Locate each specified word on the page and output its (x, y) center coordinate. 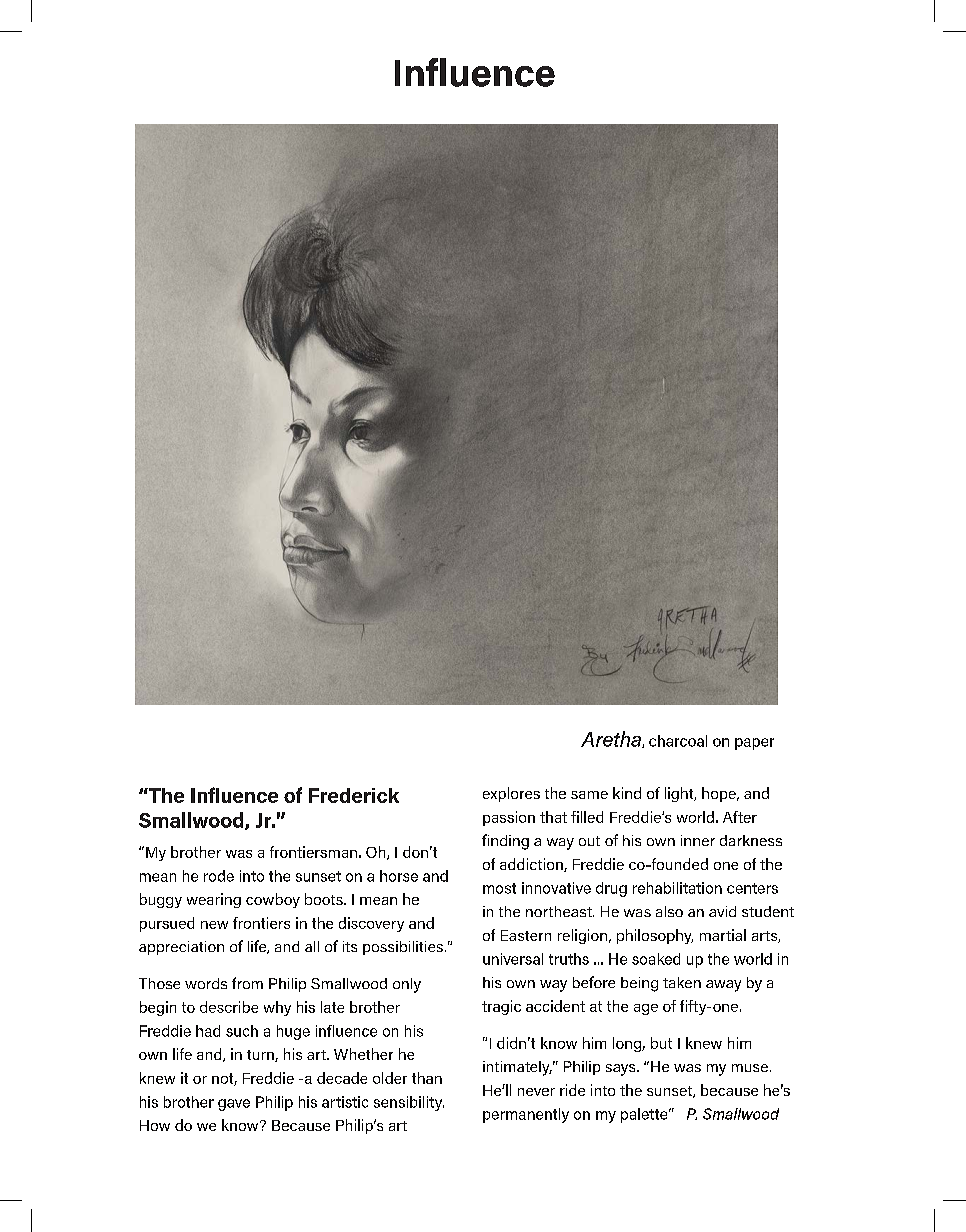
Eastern (526, 935)
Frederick (354, 795)
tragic (501, 1007)
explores (511, 794)
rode (219, 876)
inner (698, 840)
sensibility (409, 1103)
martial (723, 935)
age (646, 1009)
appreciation (181, 948)
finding (505, 842)
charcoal (678, 741)
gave (234, 1105)
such (242, 1031)
